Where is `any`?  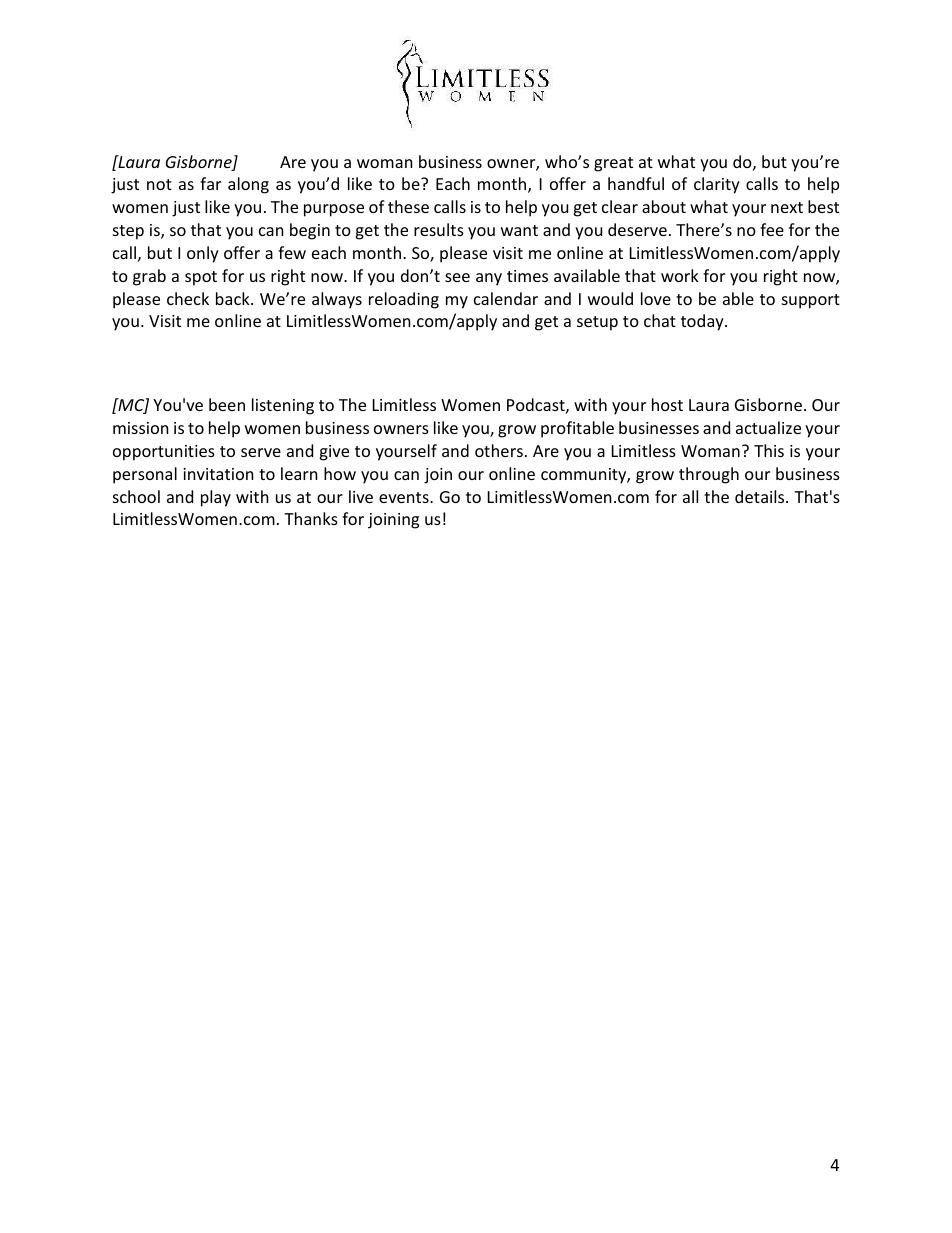 any is located at coordinates (489, 279).
